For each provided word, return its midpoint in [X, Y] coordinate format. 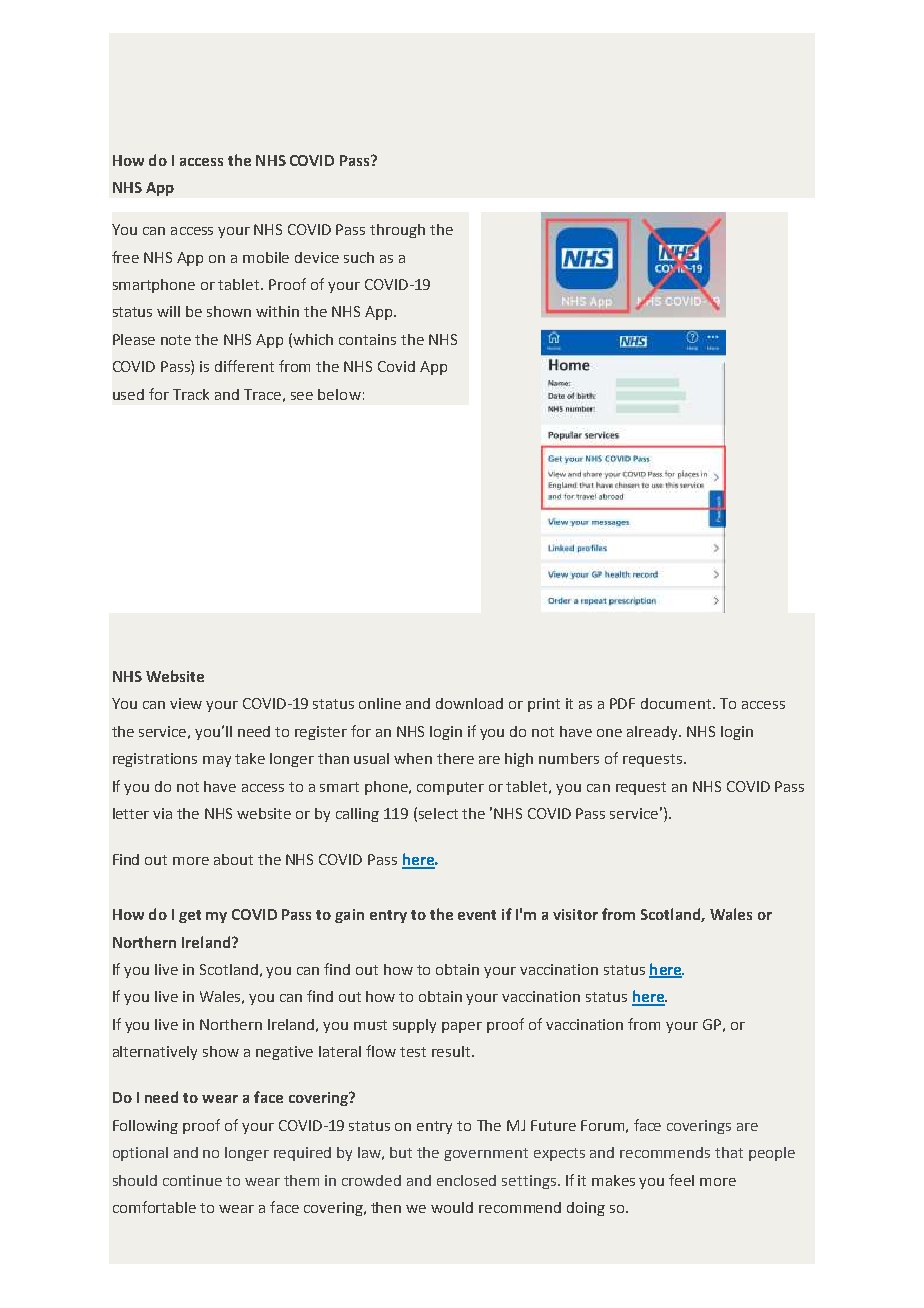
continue [192, 1180]
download [469, 703]
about [233, 859]
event [477, 915]
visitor [575, 914]
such [359, 257]
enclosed [466, 1180]
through [397, 231]
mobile [266, 257]
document [677, 703]
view [186, 703]
